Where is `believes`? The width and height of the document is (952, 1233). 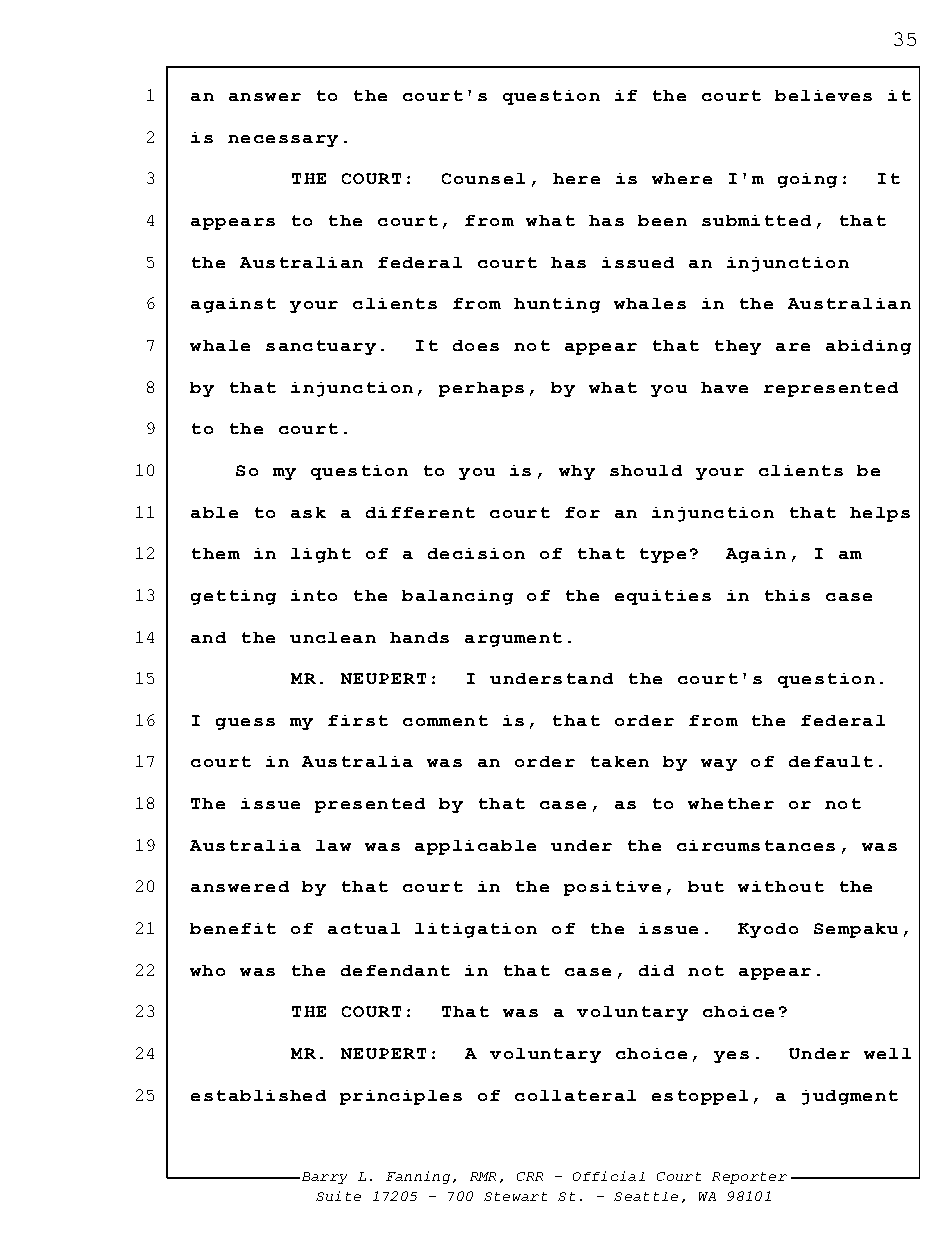
believes is located at coordinates (823, 95).
